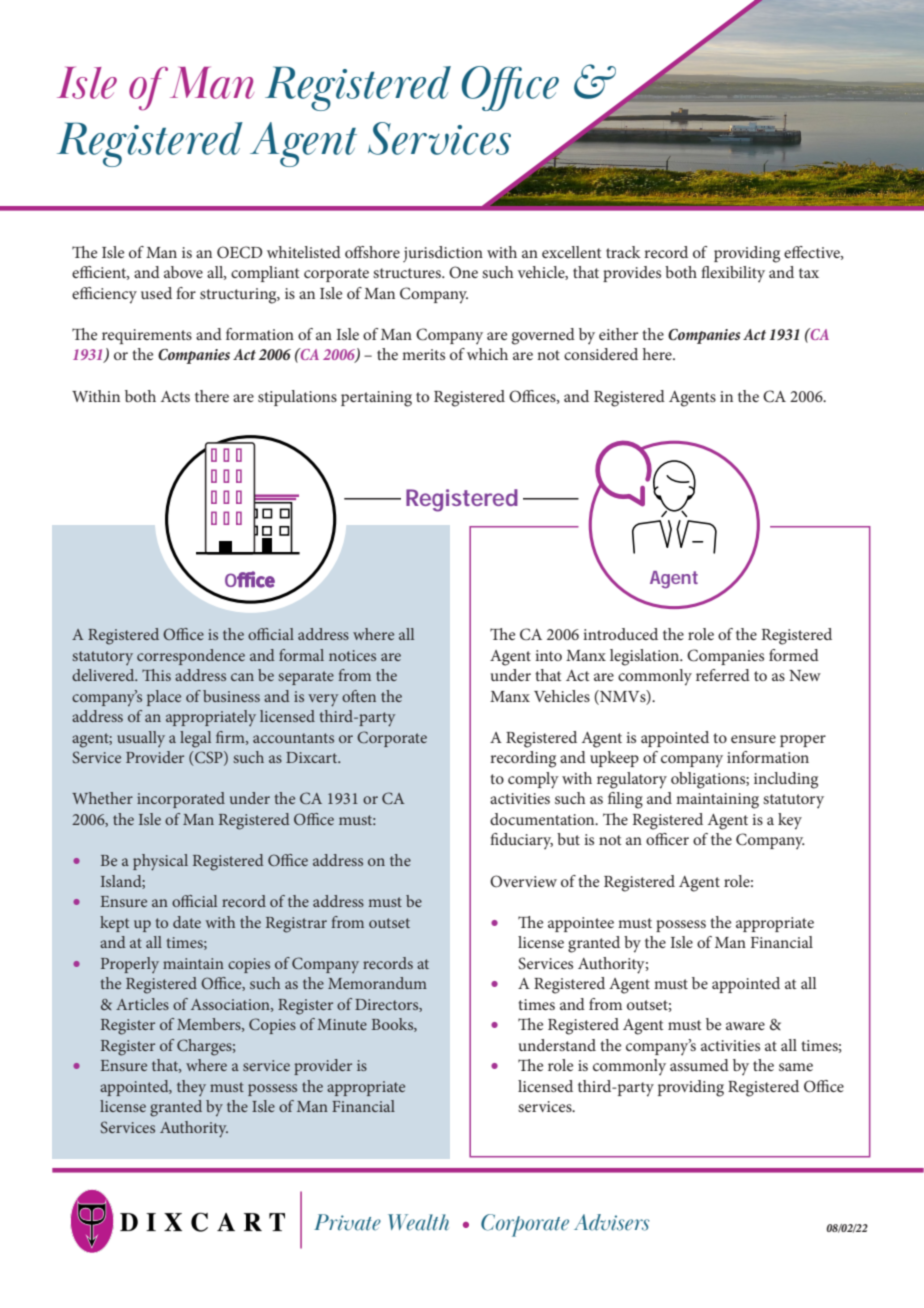 The height and width of the page is (1308, 924). Describe the element at coordinates (463, 272) in the page. I see `One` at that location.
